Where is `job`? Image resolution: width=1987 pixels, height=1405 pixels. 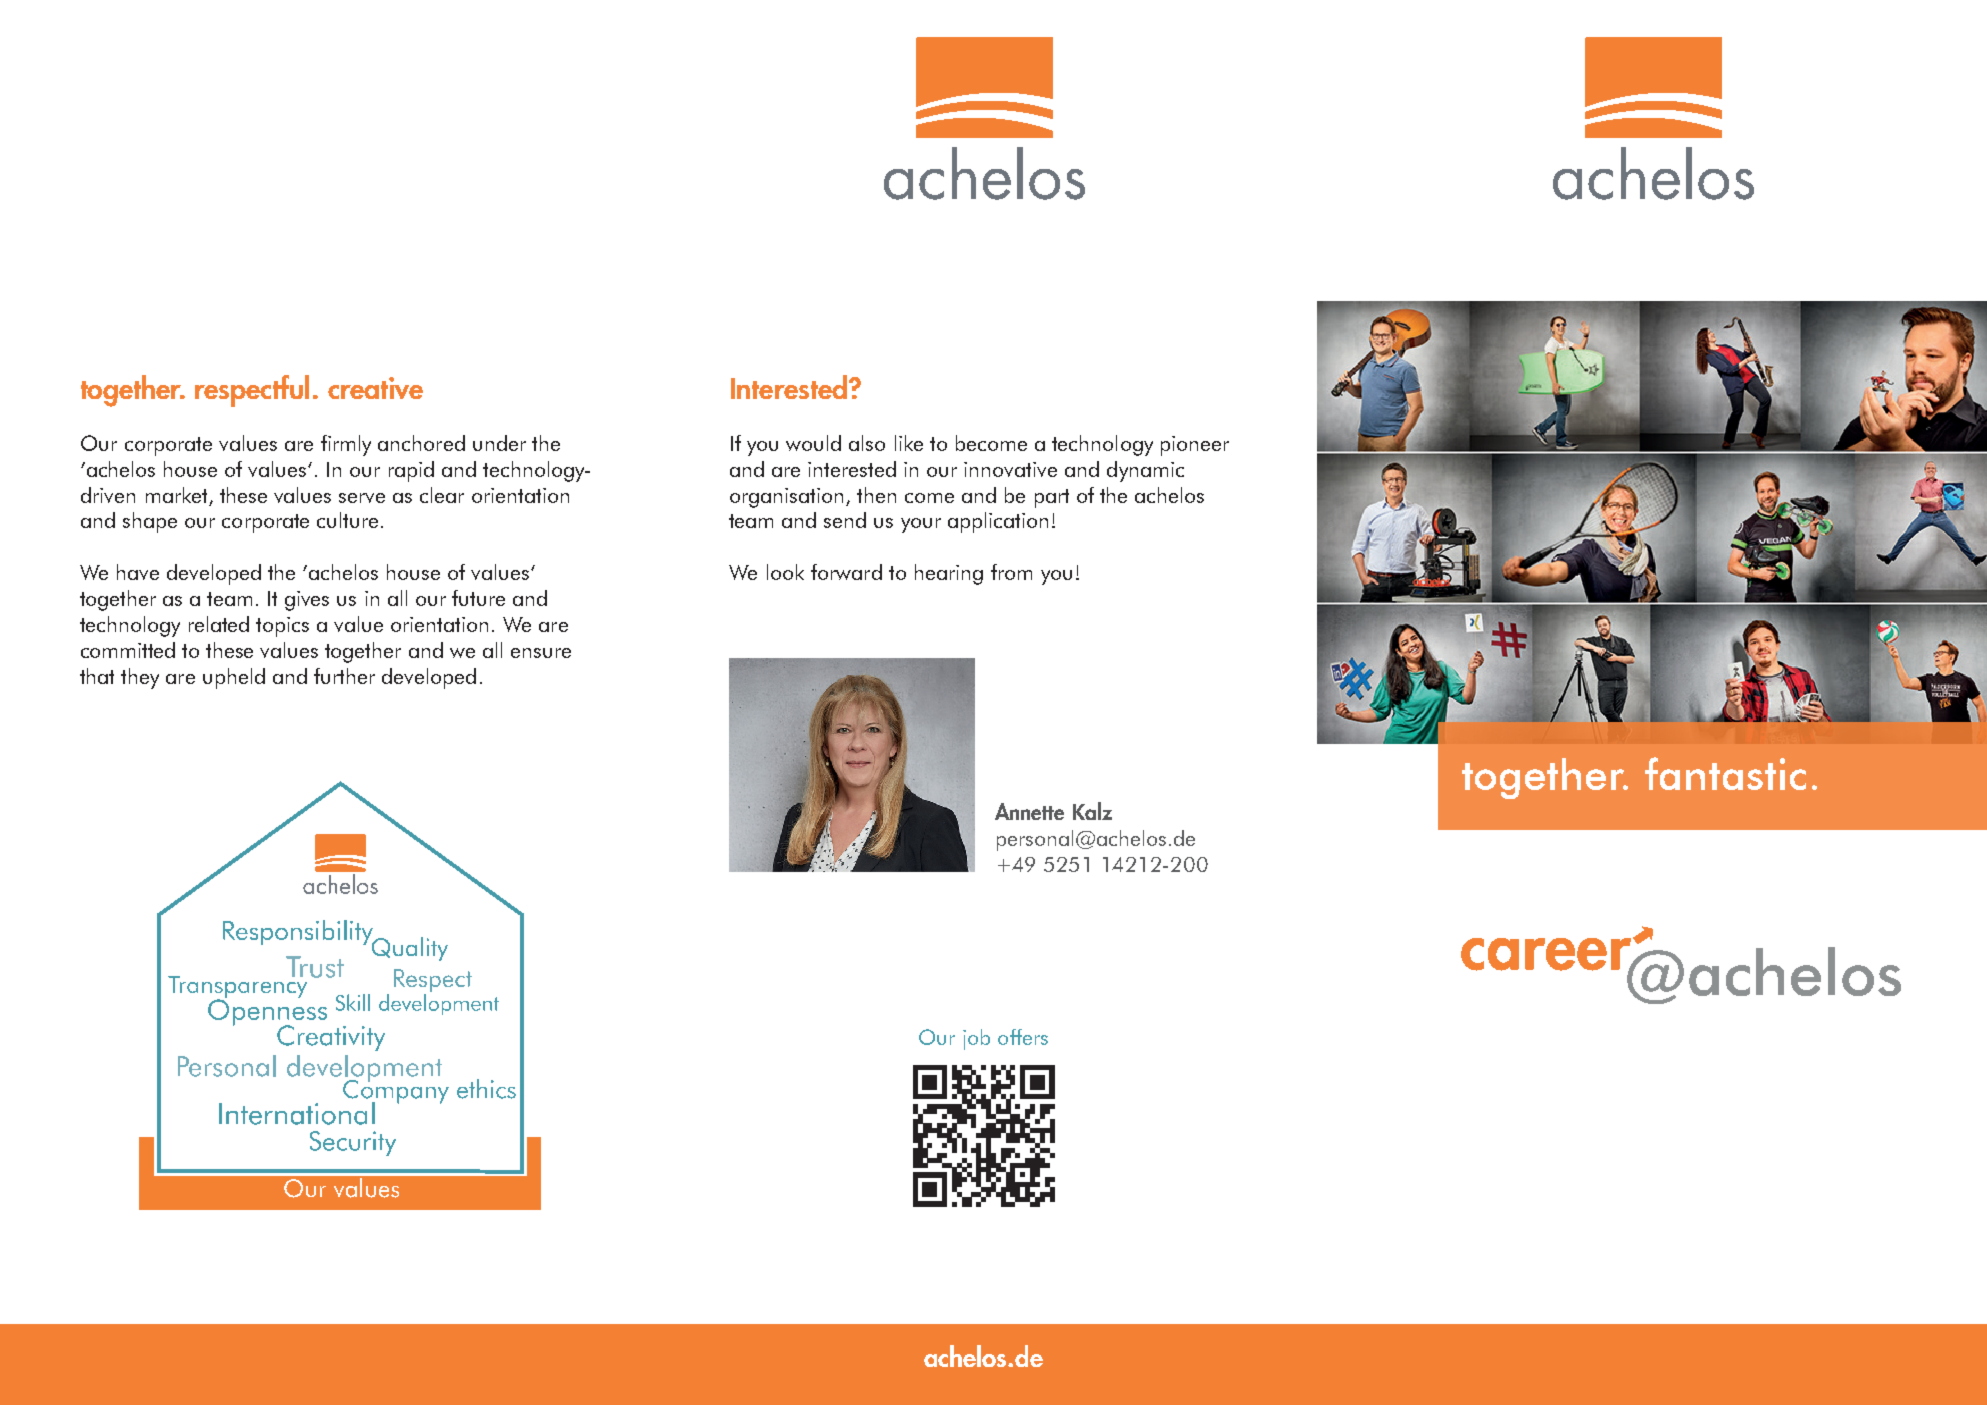
job is located at coordinates (976, 1039).
